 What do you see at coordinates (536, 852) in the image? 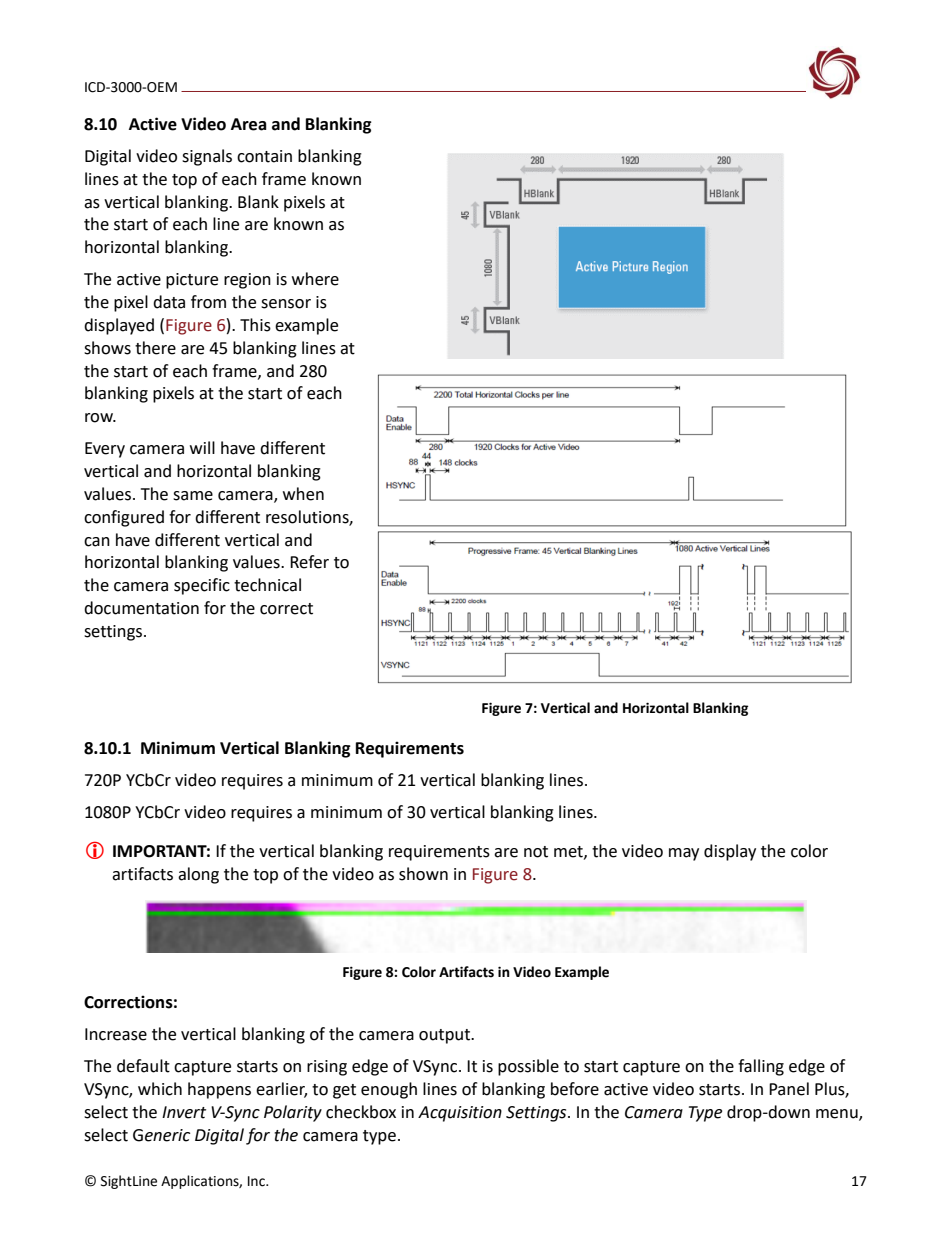
I see `not` at bounding box center [536, 852].
